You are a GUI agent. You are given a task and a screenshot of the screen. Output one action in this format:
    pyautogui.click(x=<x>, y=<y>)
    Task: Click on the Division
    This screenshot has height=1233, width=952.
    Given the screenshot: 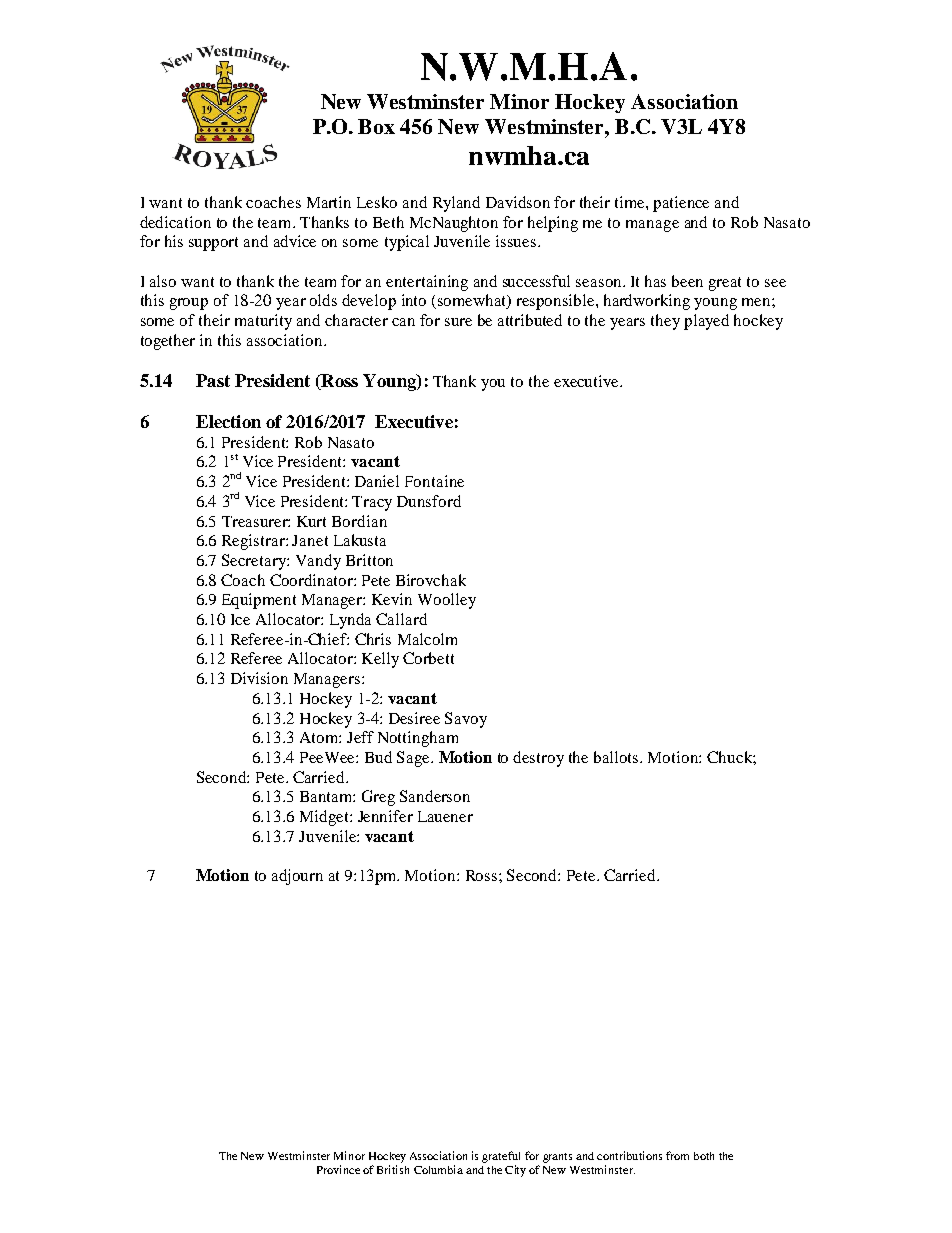 What is the action you would take?
    pyautogui.click(x=259, y=678)
